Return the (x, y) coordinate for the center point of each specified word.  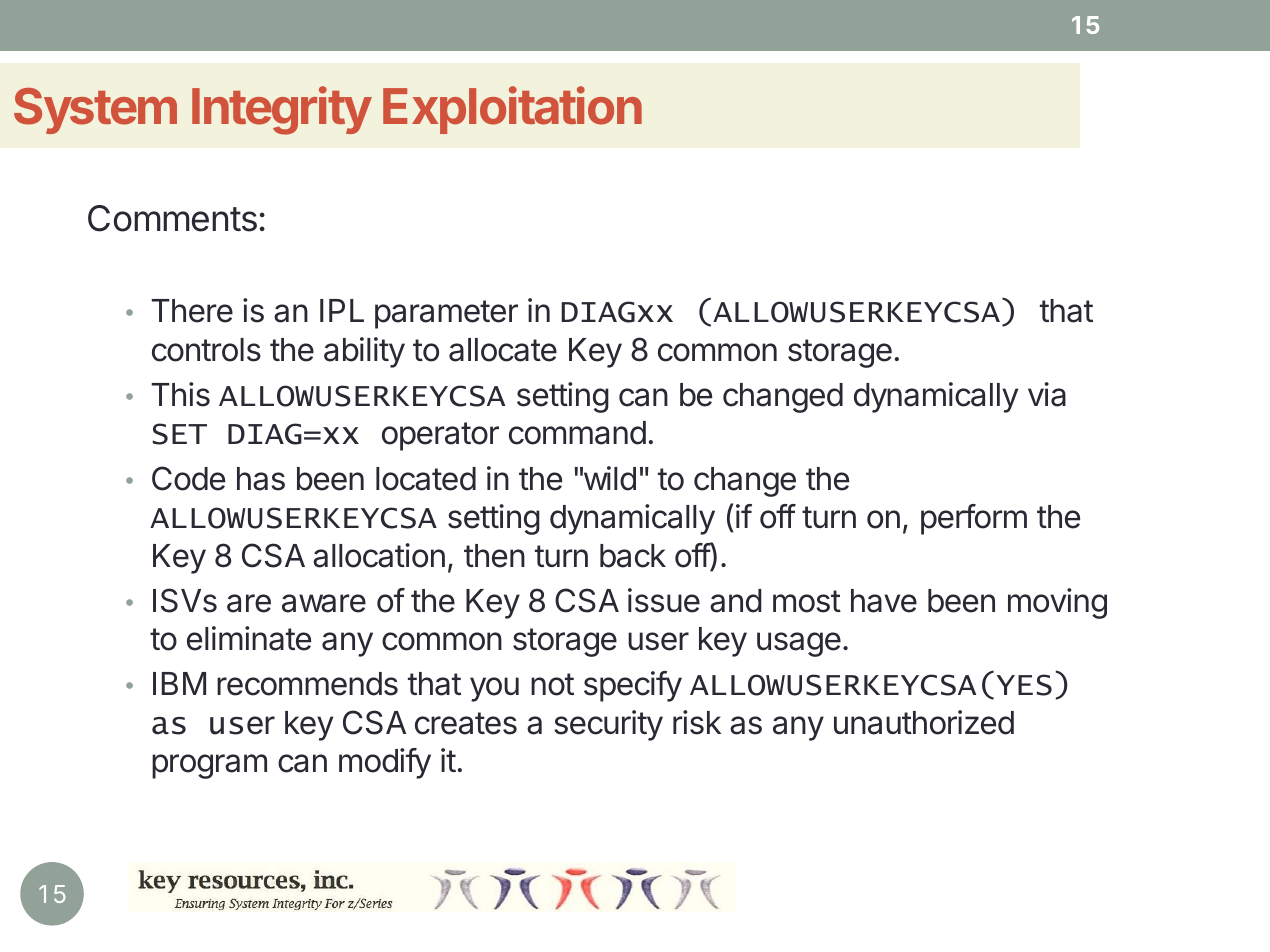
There (192, 311)
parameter (446, 314)
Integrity (282, 110)
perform (974, 519)
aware (324, 603)
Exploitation (512, 110)
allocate (503, 350)
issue (664, 600)
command (577, 433)
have (884, 601)
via (1047, 394)
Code (188, 478)
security (608, 725)
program (209, 766)
